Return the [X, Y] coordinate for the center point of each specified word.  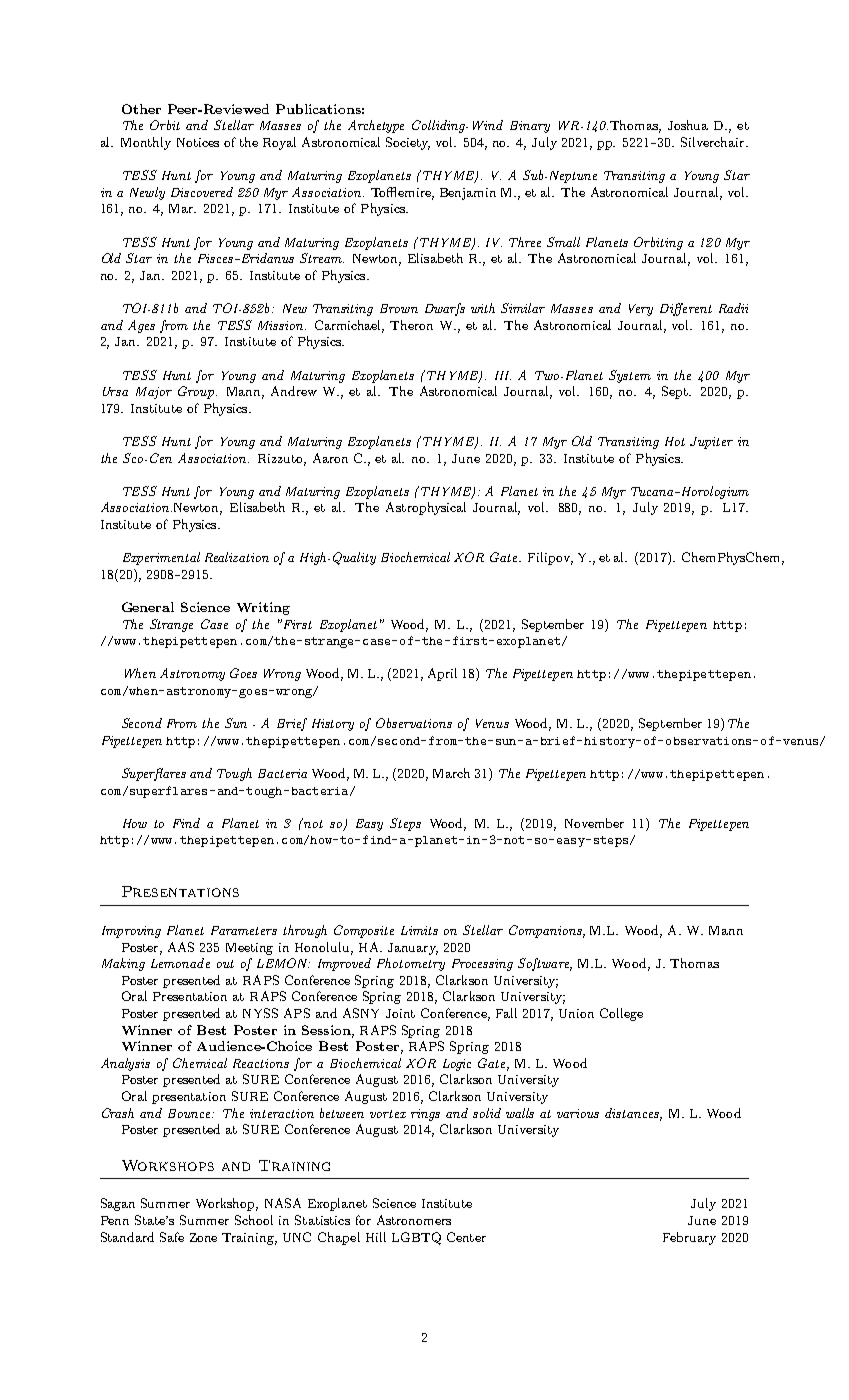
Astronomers [414, 1220]
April [442, 674]
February [689, 1238]
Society [408, 143]
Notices [198, 142]
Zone [203, 1237]
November [594, 823]
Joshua [688, 125]
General [148, 607]
